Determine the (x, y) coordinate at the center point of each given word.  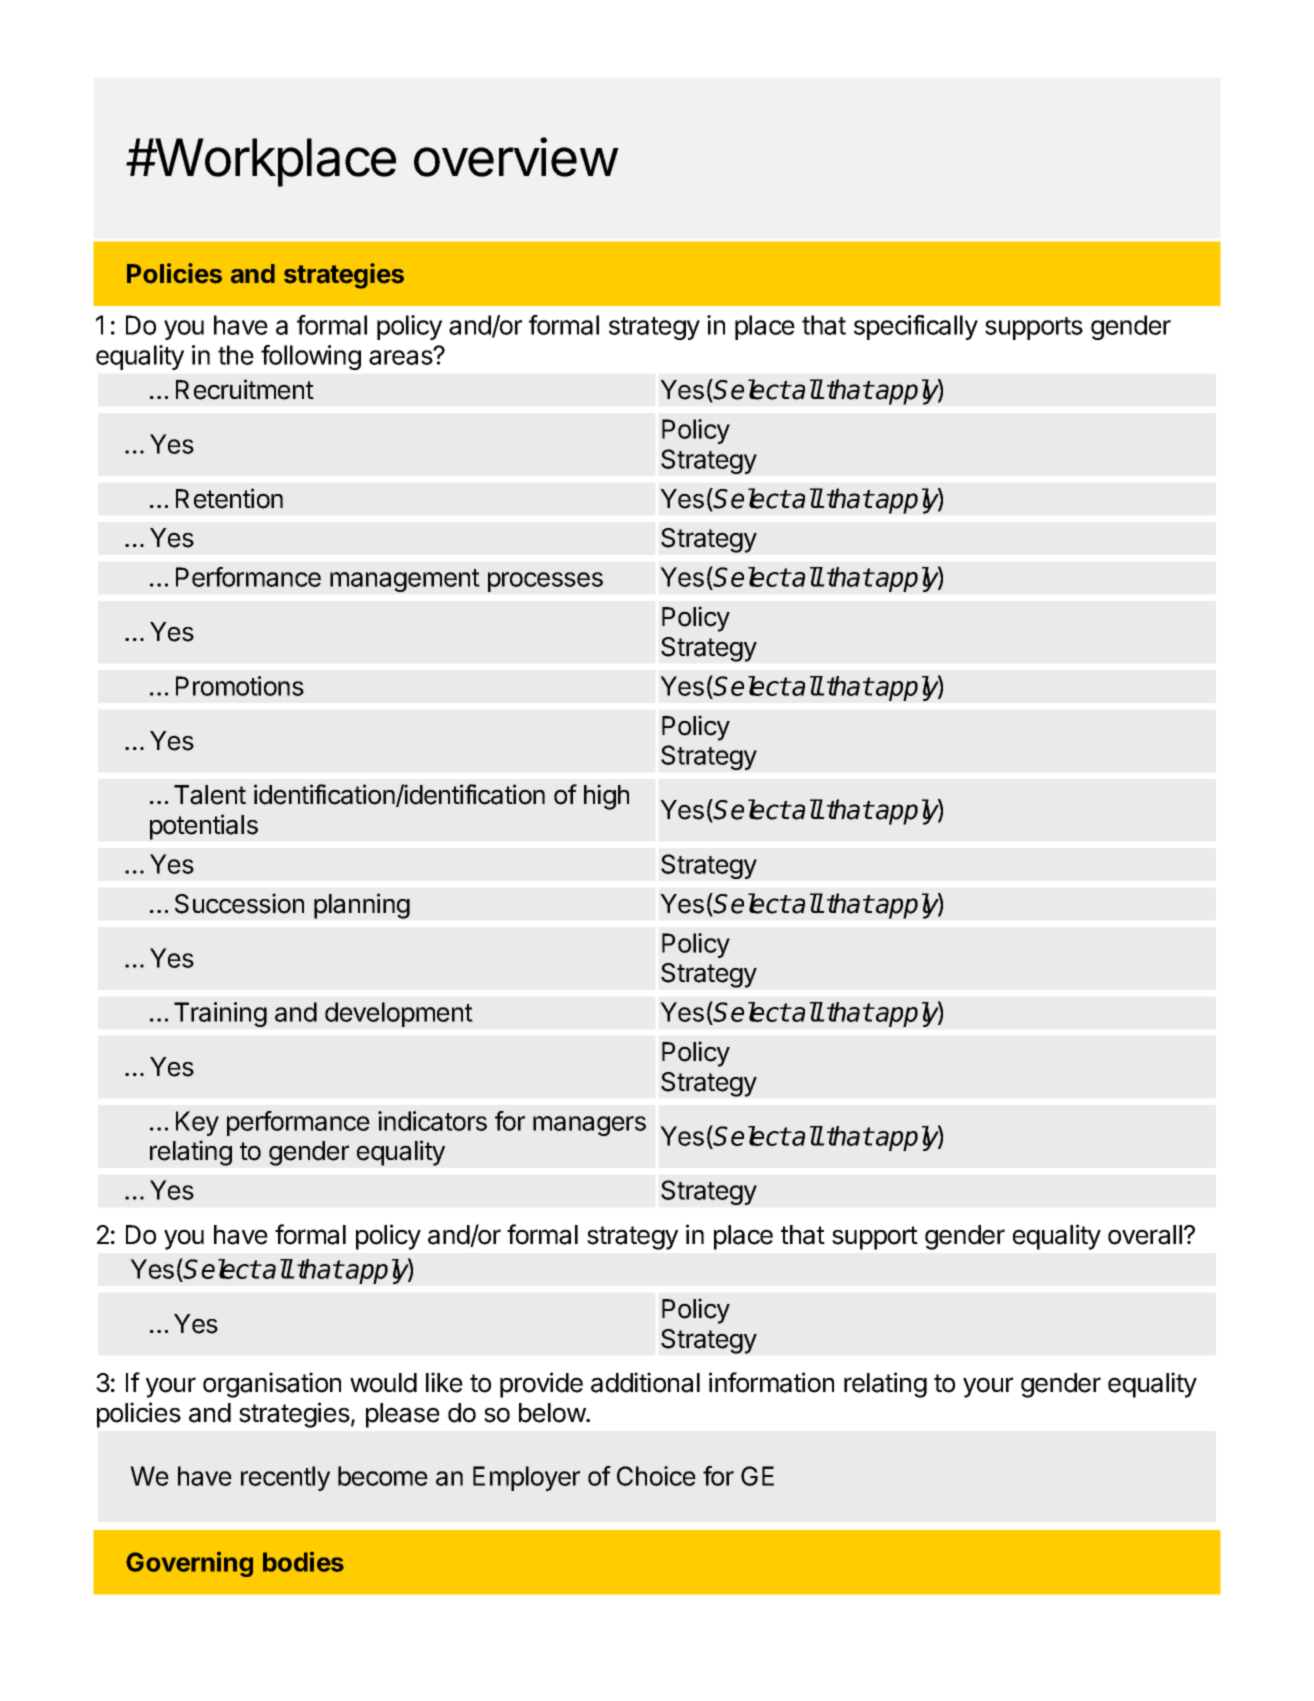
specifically (916, 327)
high (606, 797)
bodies (303, 1562)
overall (1145, 1235)
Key (197, 1123)
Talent (210, 795)
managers (589, 1126)
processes (545, 582)
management (405, 580)
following (311, 357)
